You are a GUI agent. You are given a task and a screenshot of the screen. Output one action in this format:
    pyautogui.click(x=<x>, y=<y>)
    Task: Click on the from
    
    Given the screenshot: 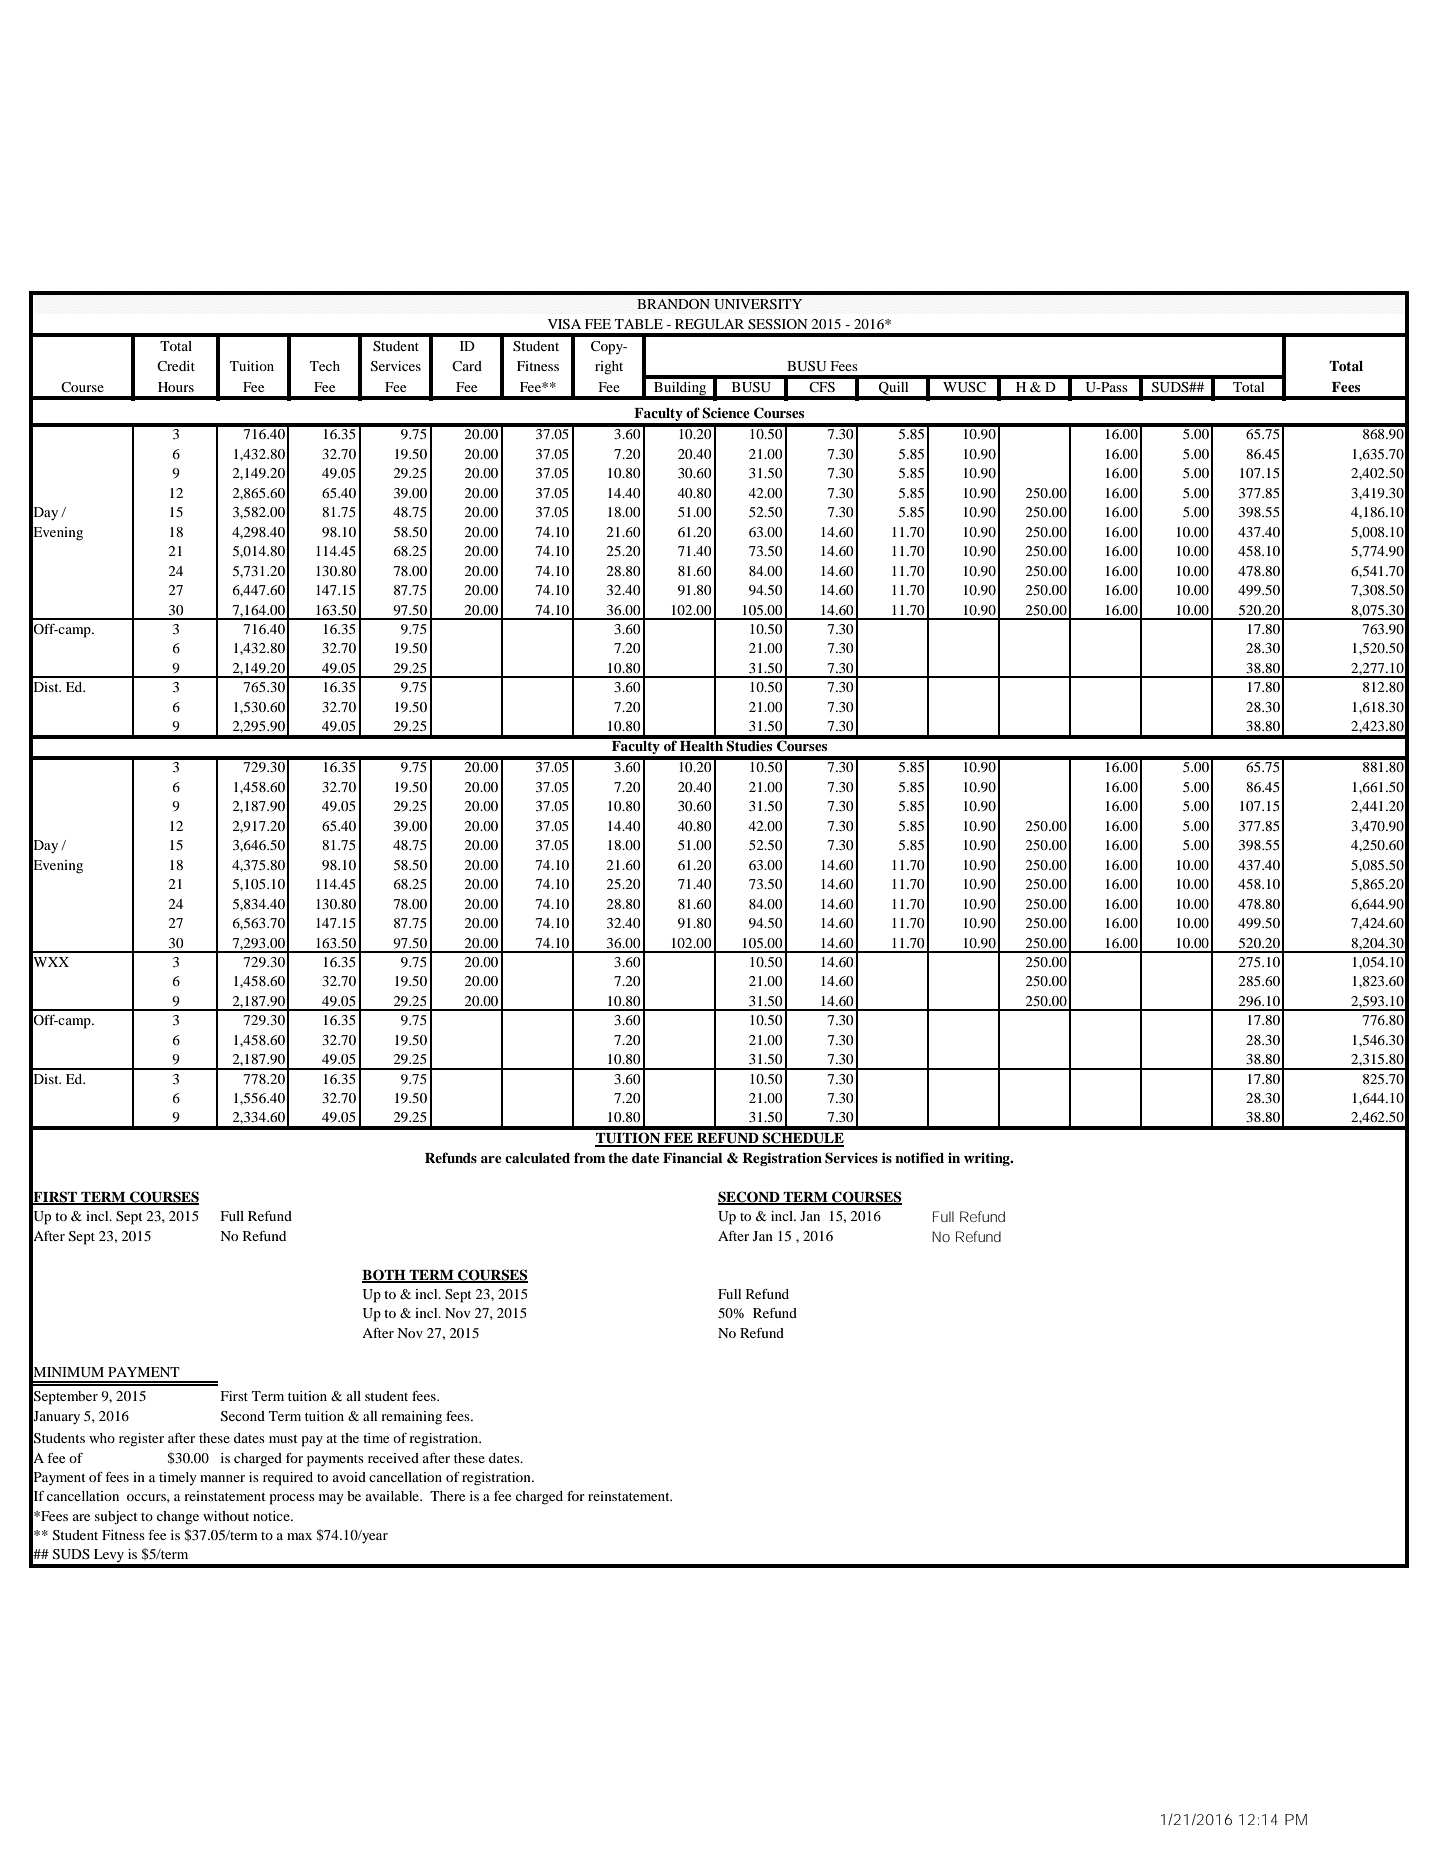 What is the action you would take?
    pyautogui.click(x=589, y=1157)
